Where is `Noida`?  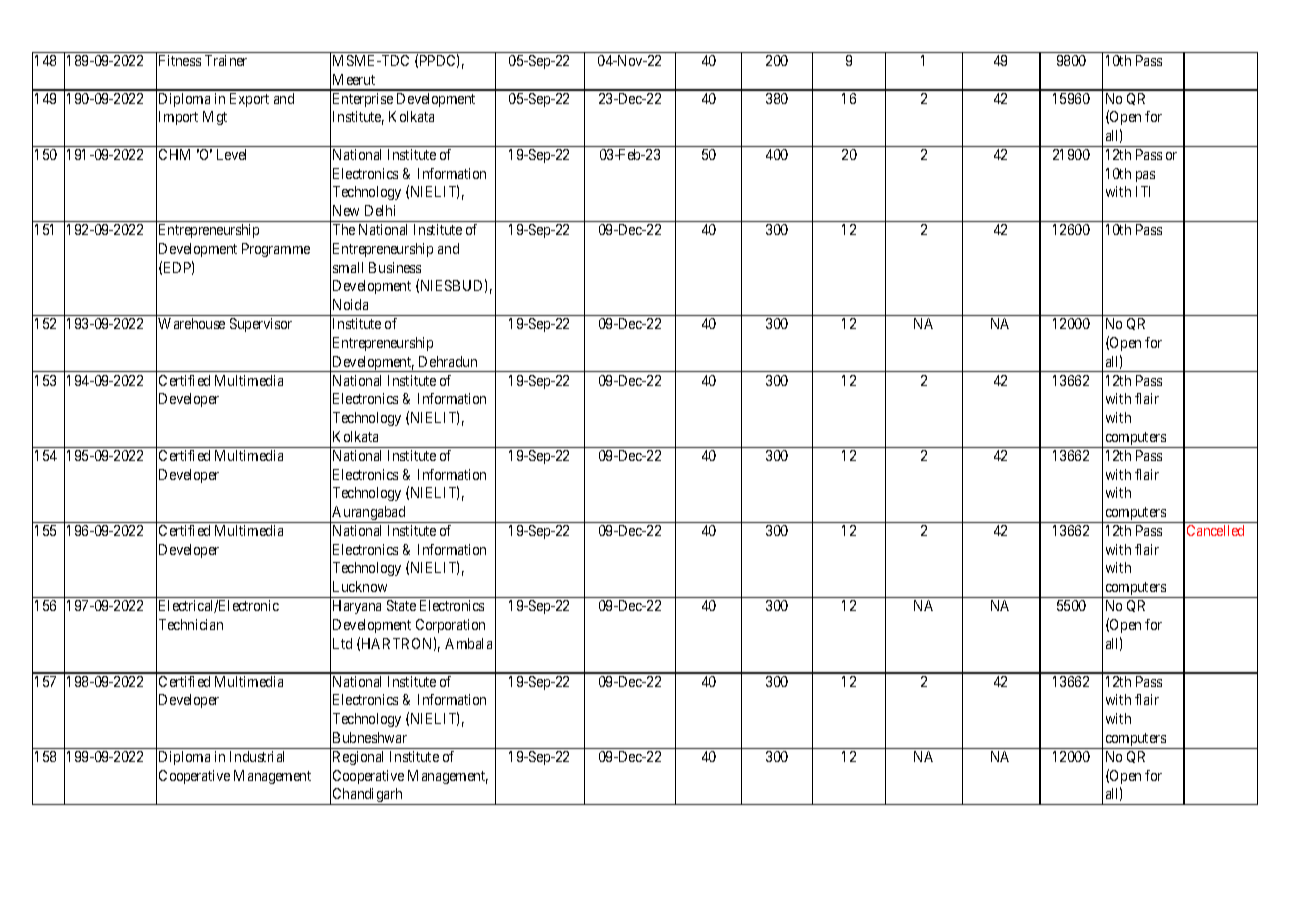
Noida is located at coordinates (350, 304).
